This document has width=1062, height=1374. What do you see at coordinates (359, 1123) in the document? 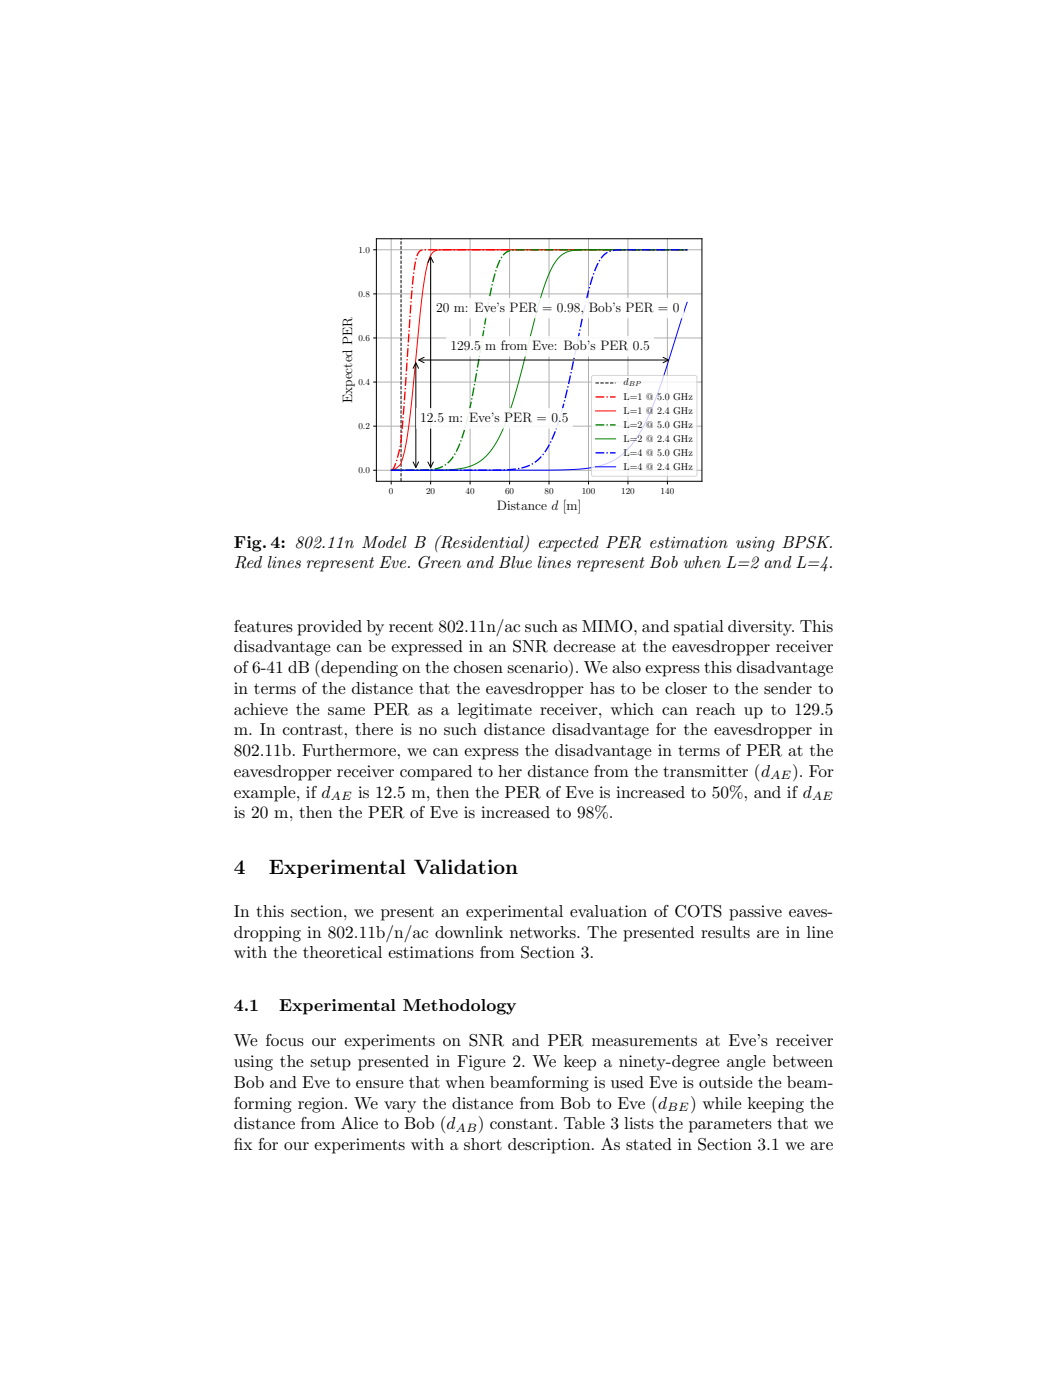
I see `Alice` at bounding box center [359, 1123].
